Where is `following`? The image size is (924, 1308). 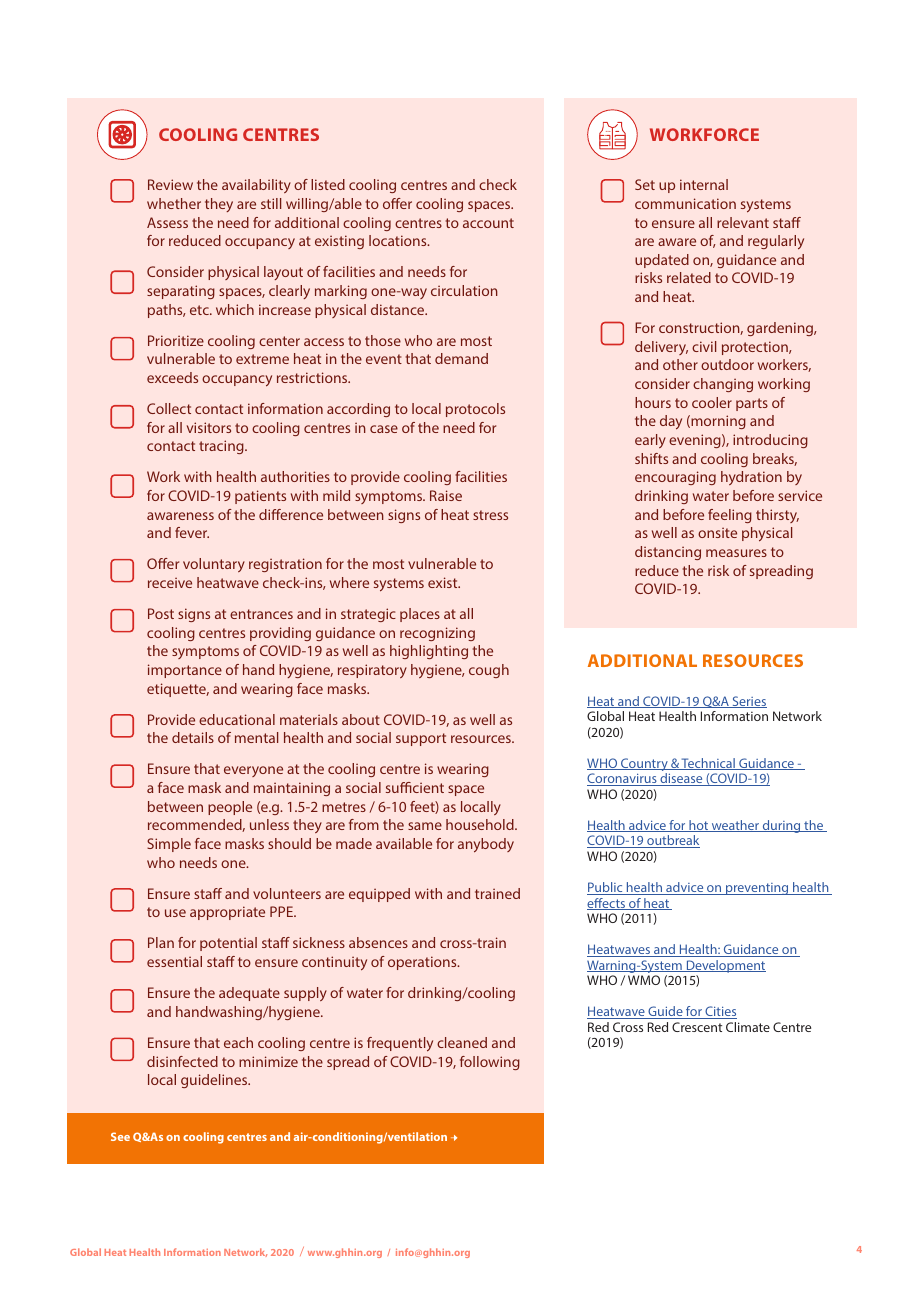
following is located at coordinates (490, 1063).
